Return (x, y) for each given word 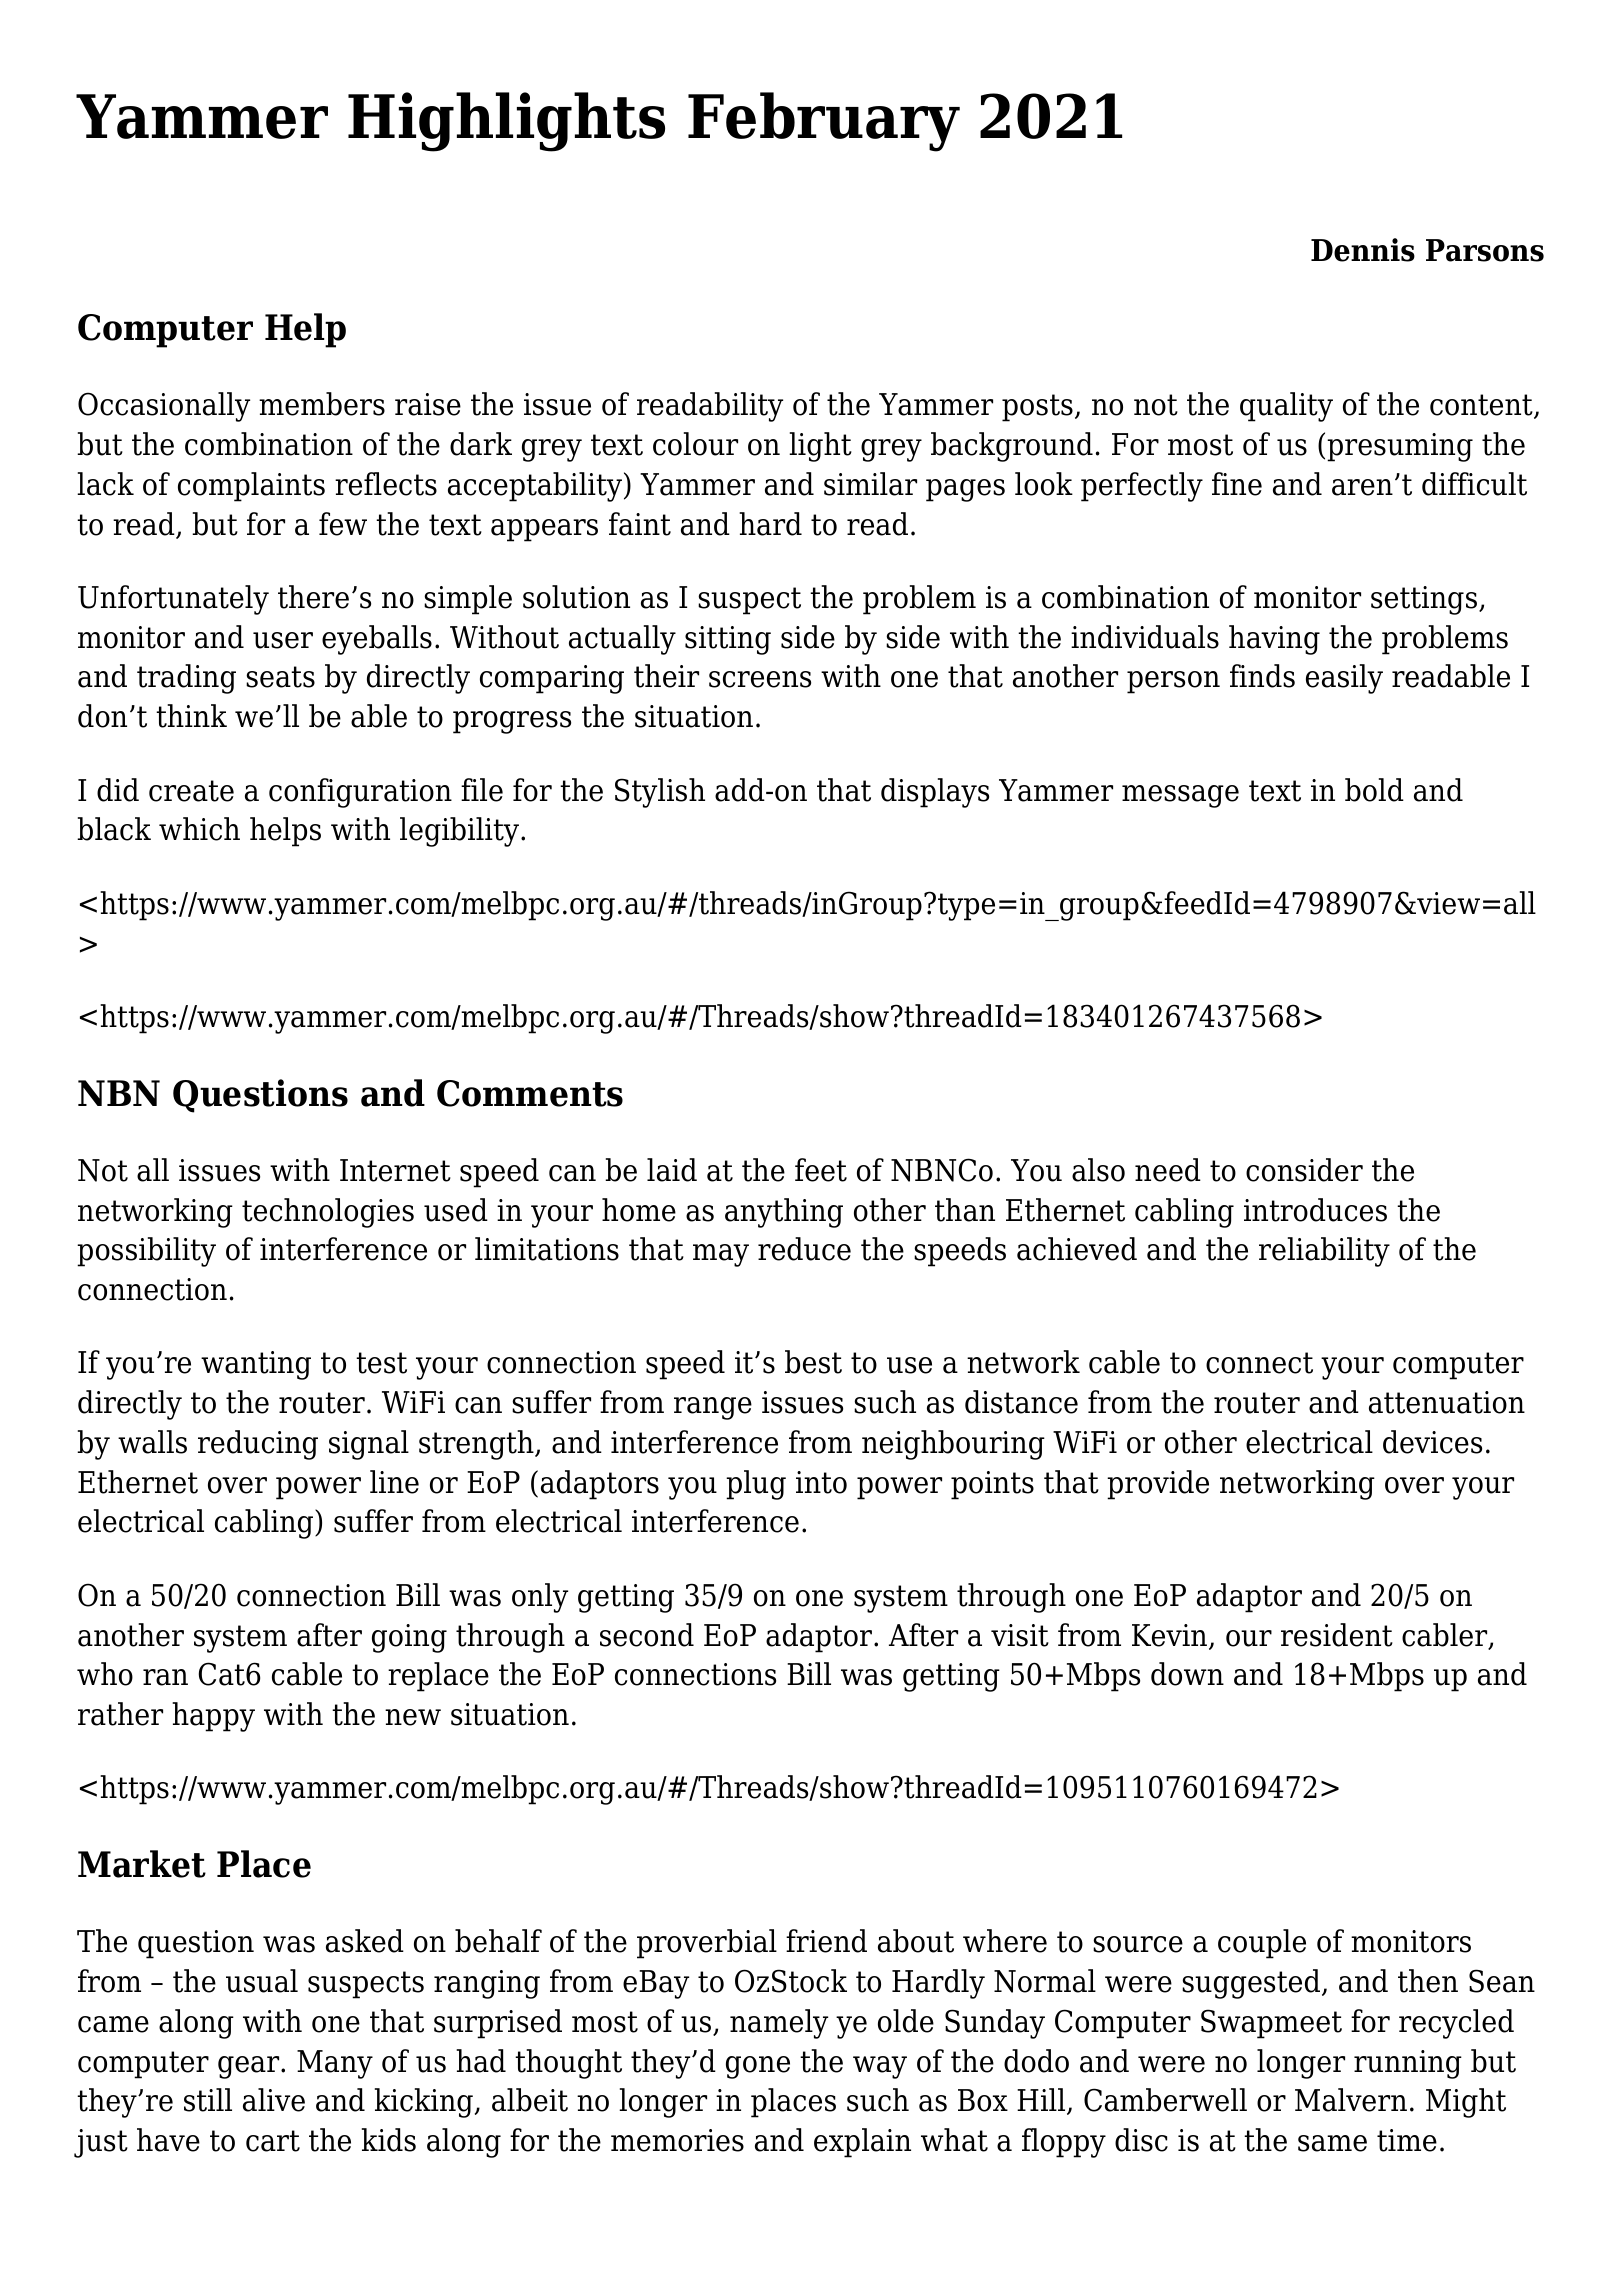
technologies (328, 1213)
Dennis (1363, 250)
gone (758, 2067)
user (283, 640)
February (824, 122)
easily (1344, 679)
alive (274, 2100)
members (322, 404)
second (647, 1635)
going (409, 1638)
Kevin (1171, 1636)
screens (760, 679)
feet (821, 1170)
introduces (1315, 1210)
